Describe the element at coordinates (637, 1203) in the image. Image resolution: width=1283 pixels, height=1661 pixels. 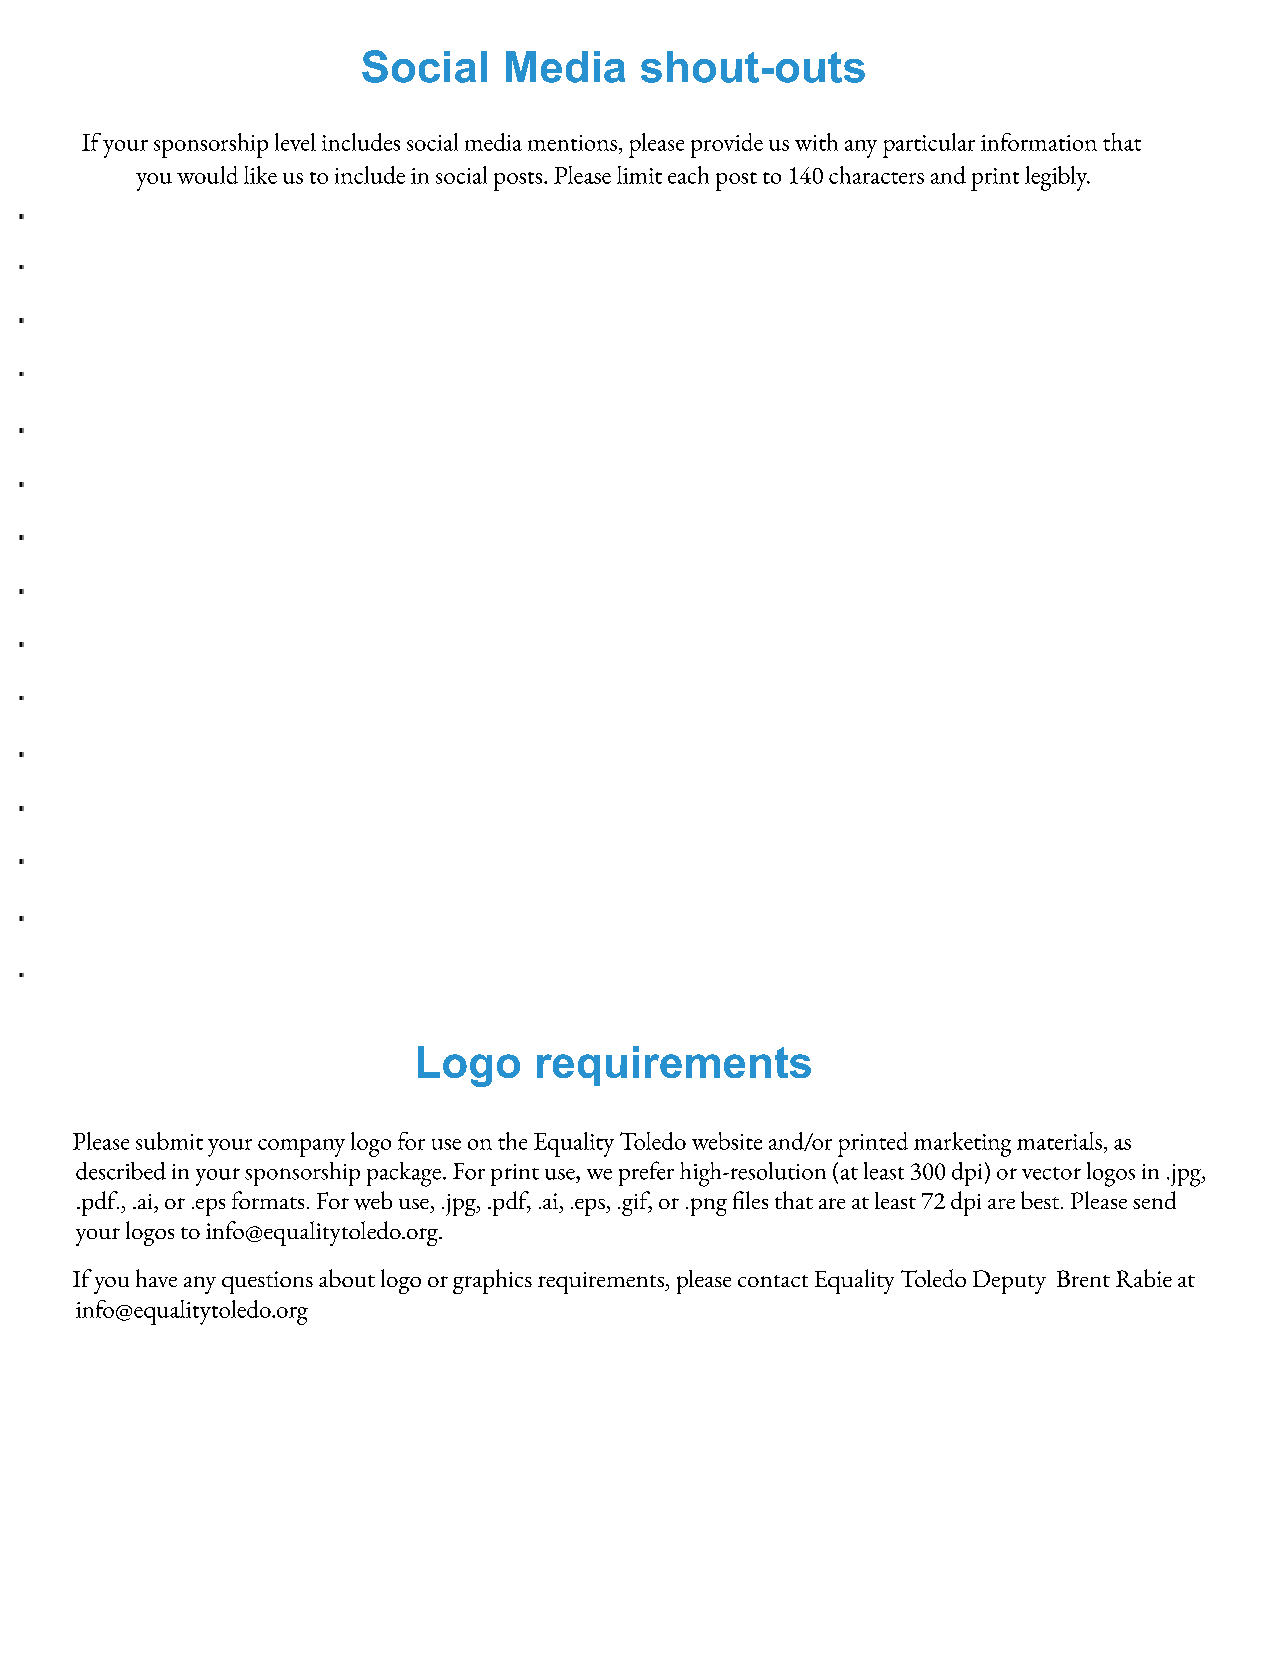
I see `gif` at that location.
